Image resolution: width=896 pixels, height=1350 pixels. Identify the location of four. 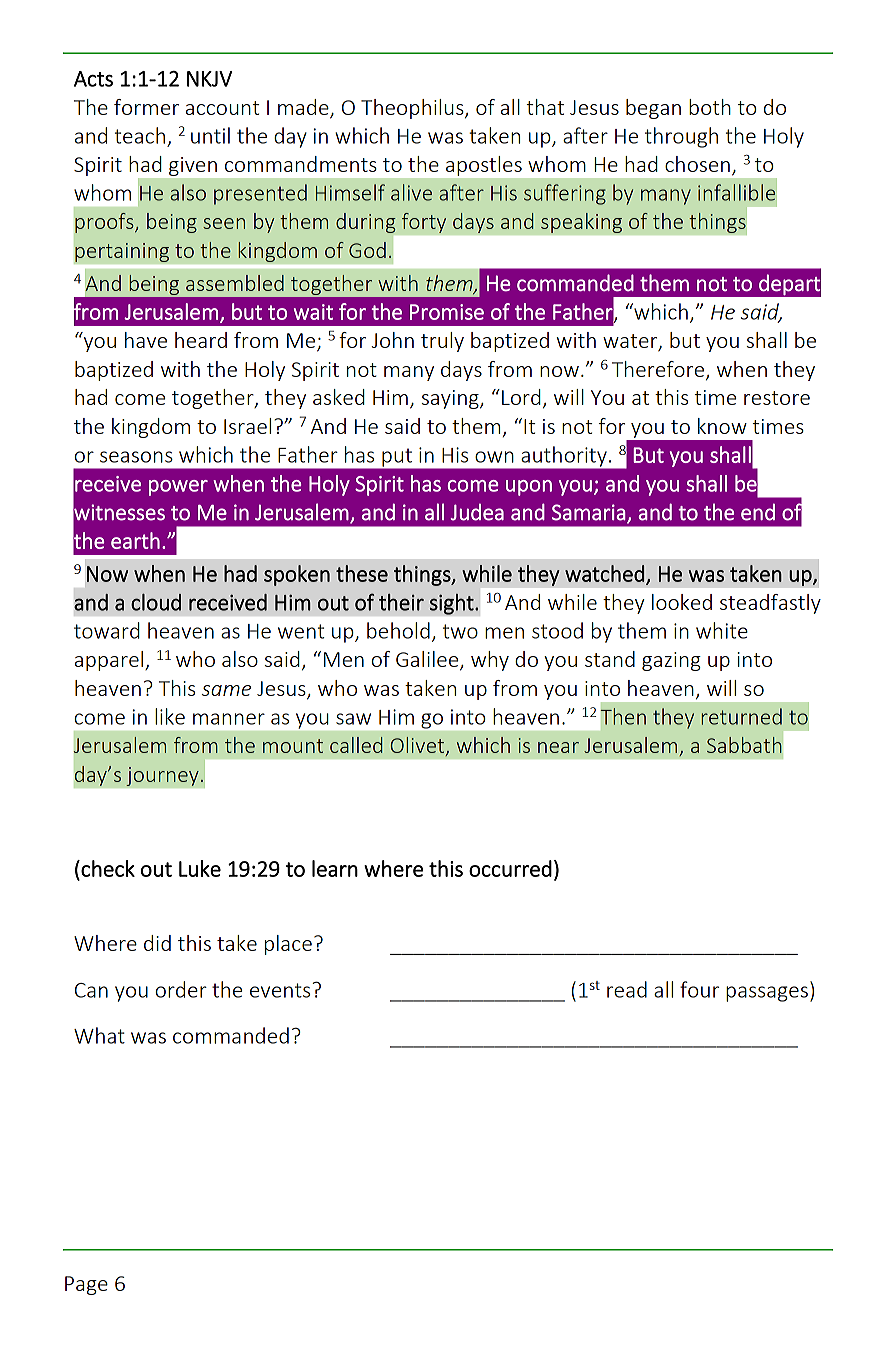
(699, 989).
